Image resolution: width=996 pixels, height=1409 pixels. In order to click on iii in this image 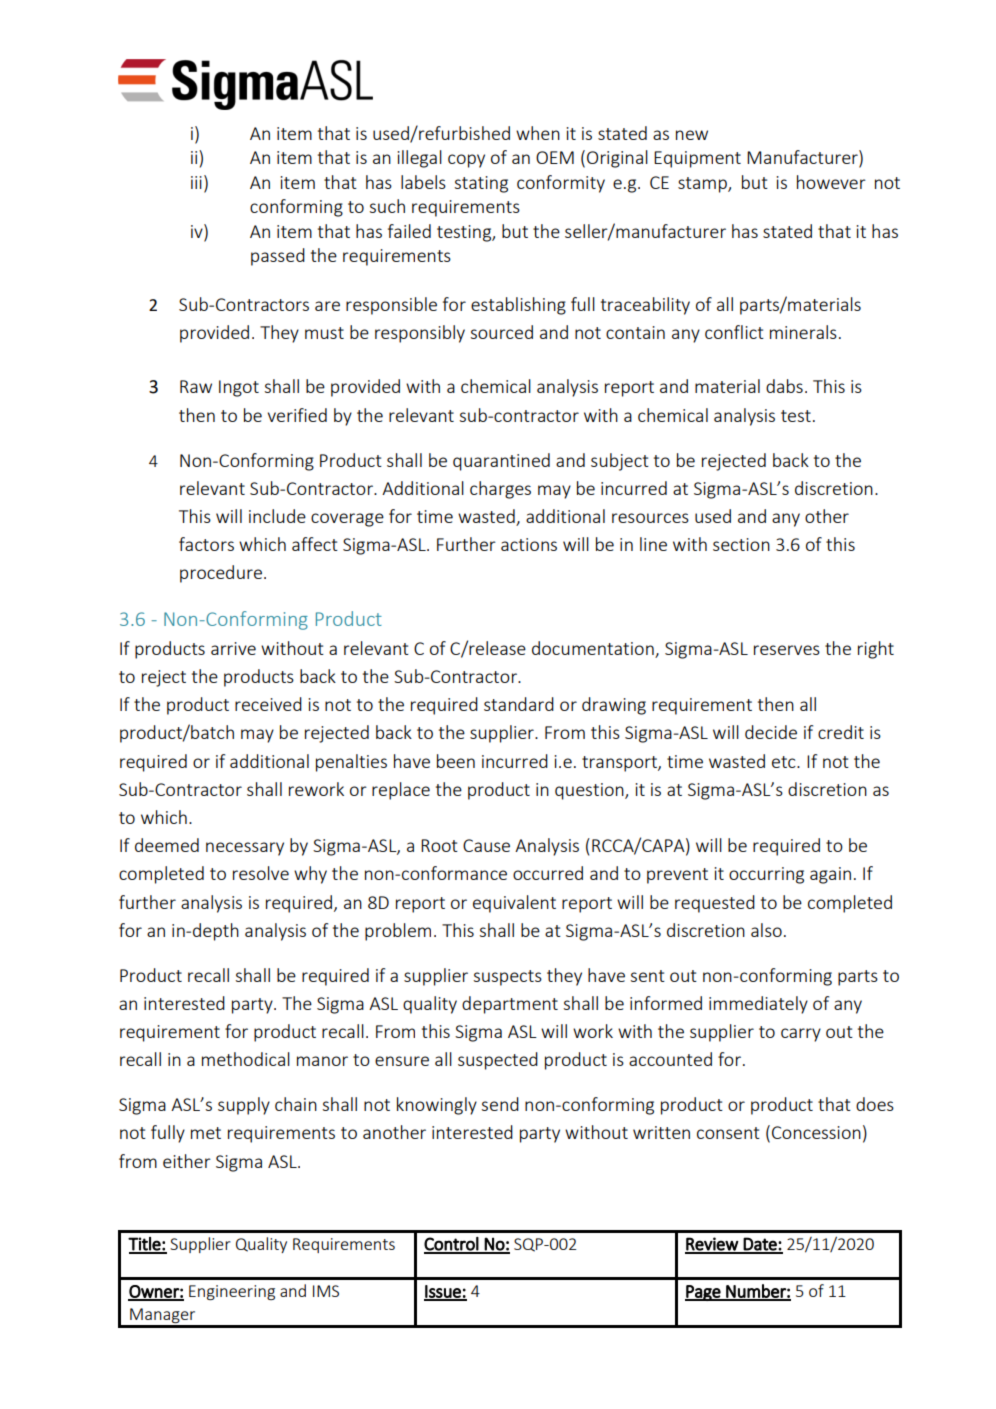, I will do `click(196, 182)`.
